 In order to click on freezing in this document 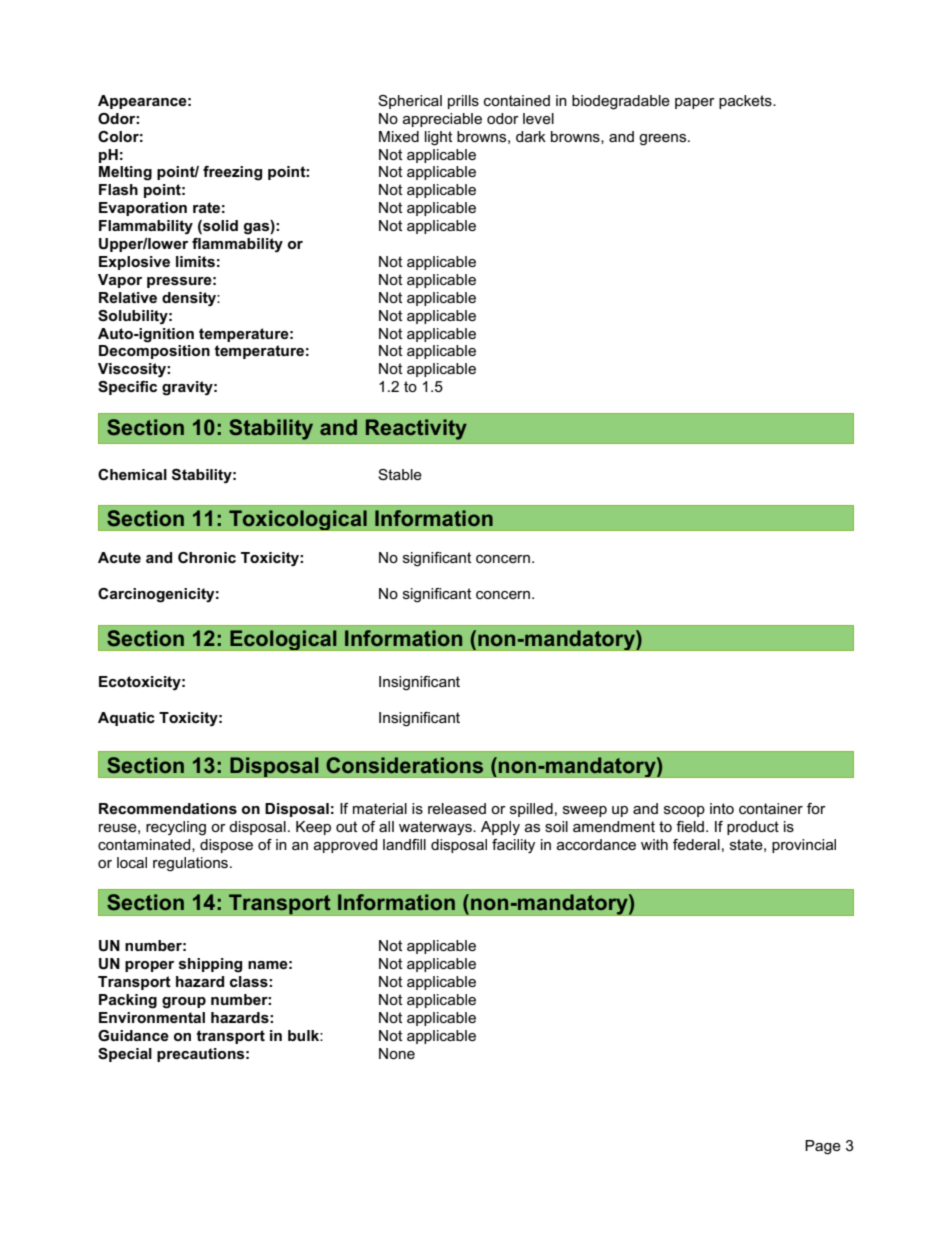, I will do `click(232, 173)`.
